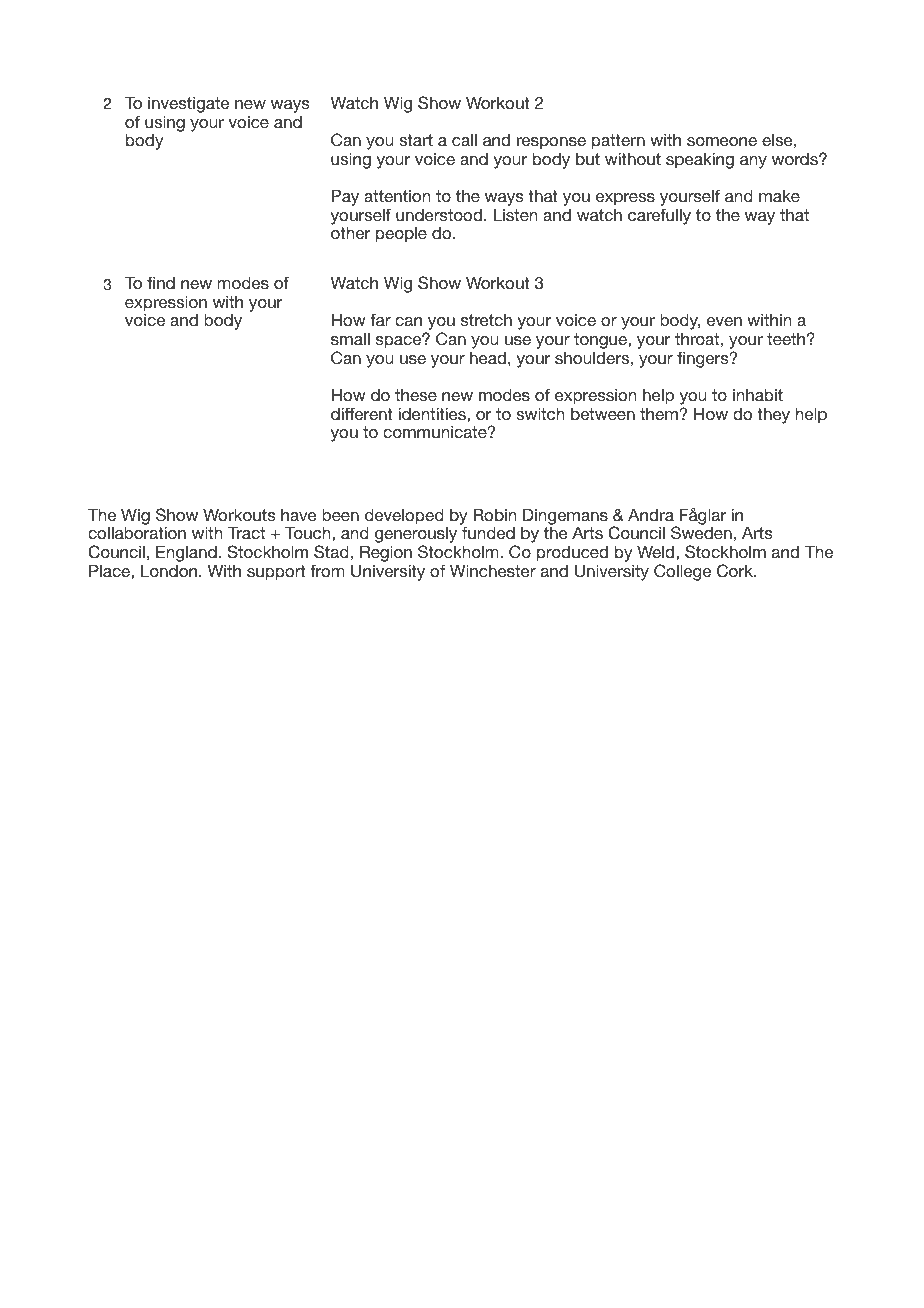 The width and height of the screenshot is (924, 1308). I want to click on small, so click(350, 338).
